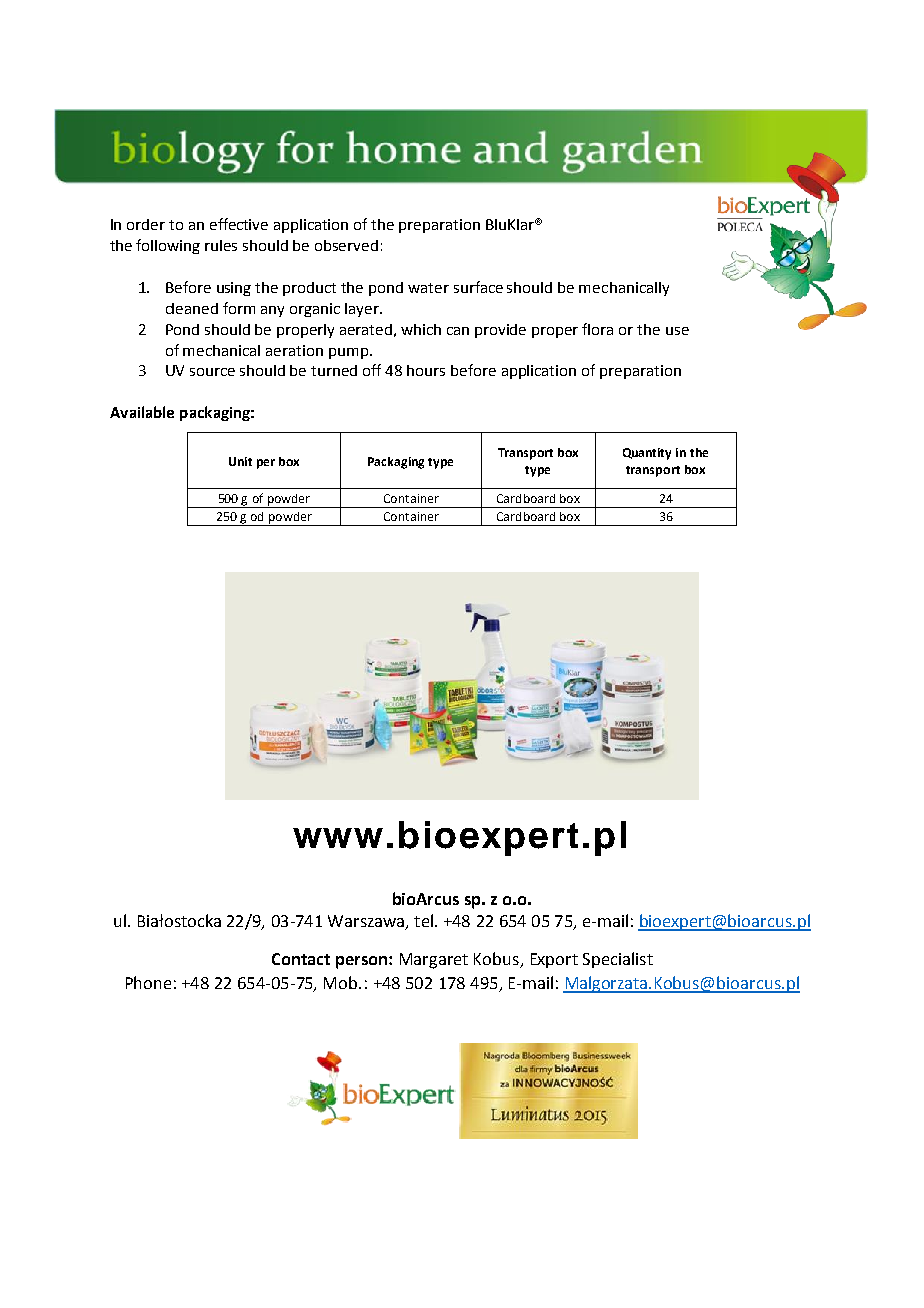  Describe the element at coordinates (597, 329) in the screenshot. I see `flora` at that location.
